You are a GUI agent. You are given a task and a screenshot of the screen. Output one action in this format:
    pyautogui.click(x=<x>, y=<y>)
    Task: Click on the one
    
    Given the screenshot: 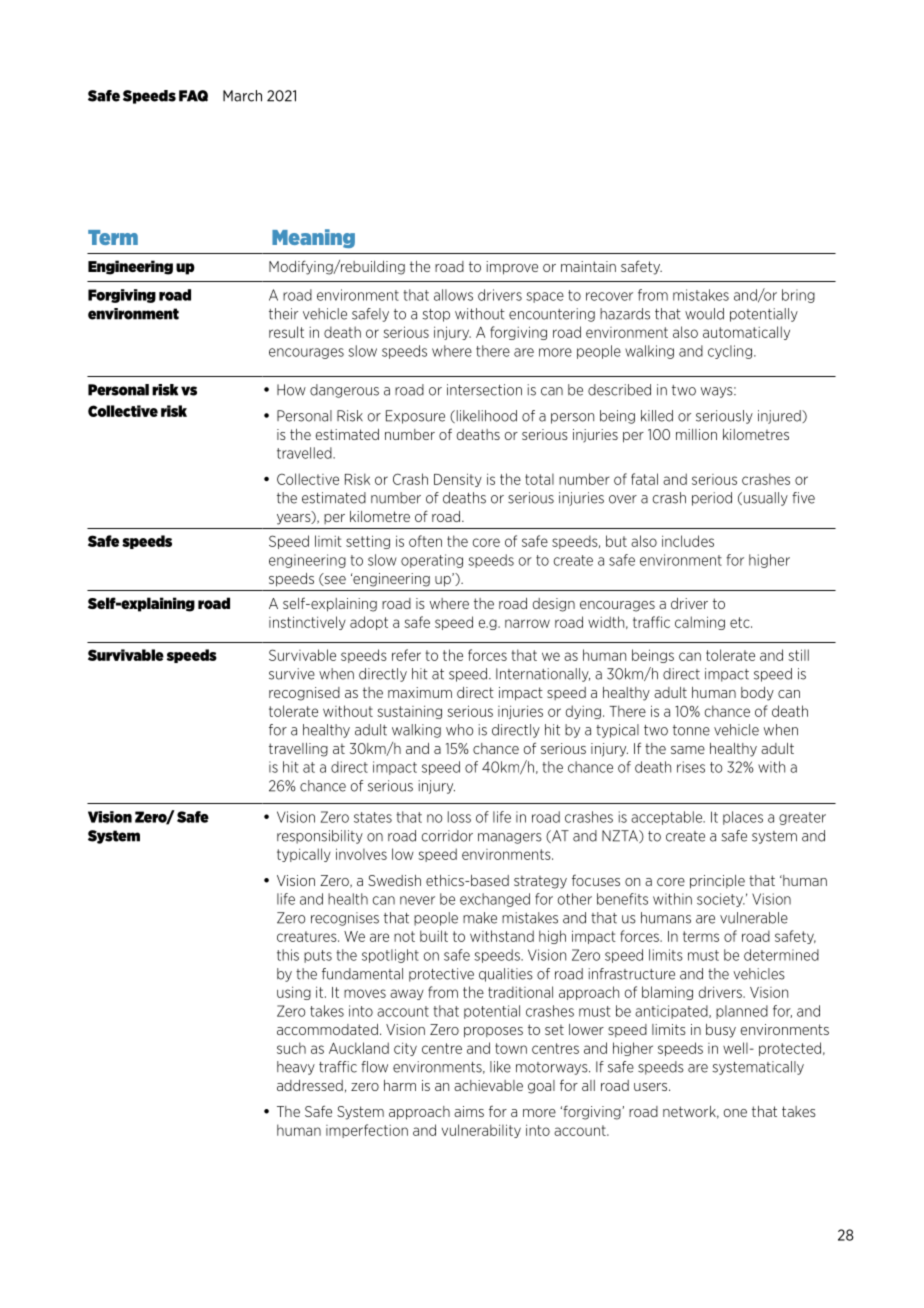 What is the action you would take?
    pyautogui.click(x=735, y=1113)
